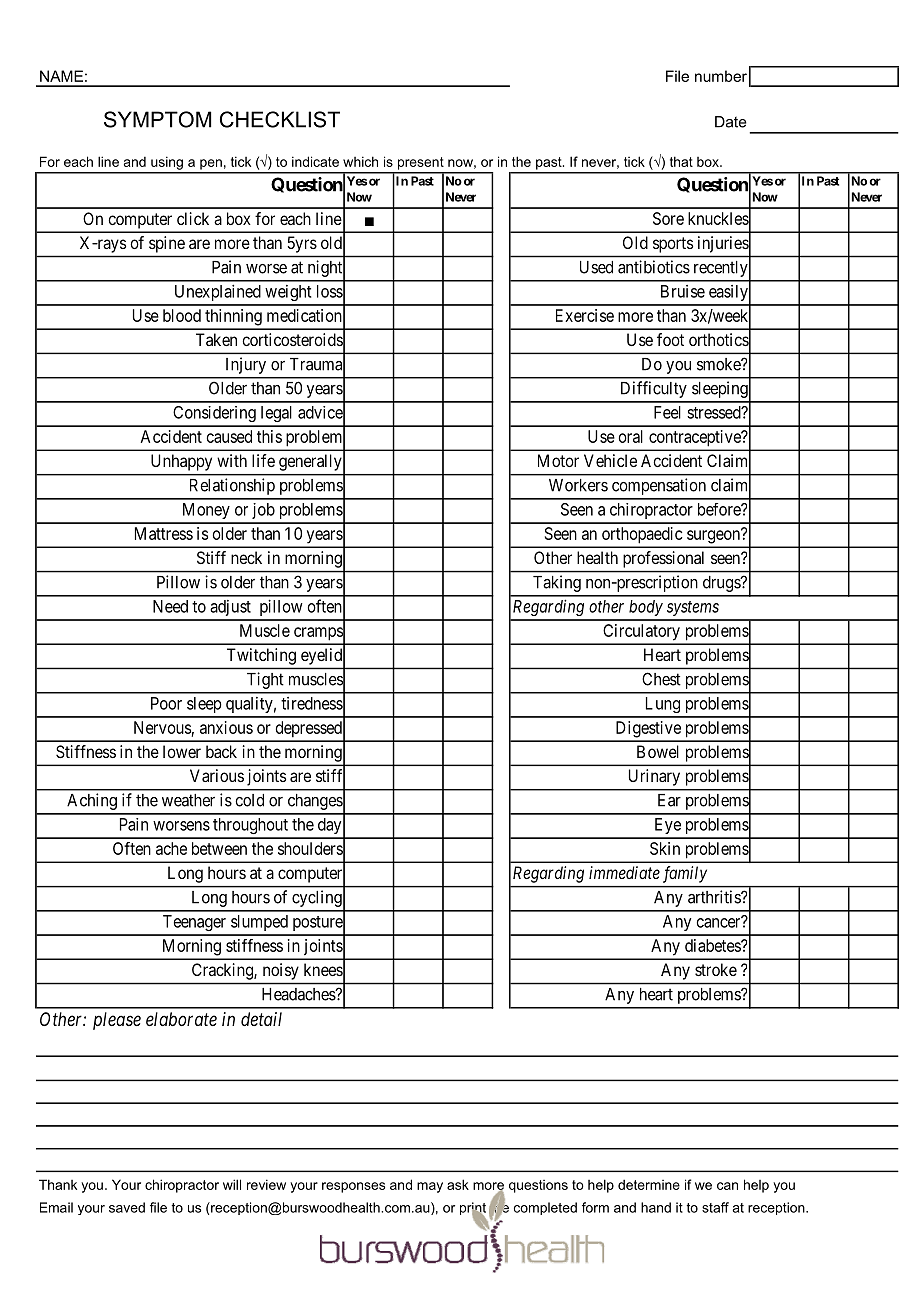  I want to click on Unhappy, so click(181, 462).
